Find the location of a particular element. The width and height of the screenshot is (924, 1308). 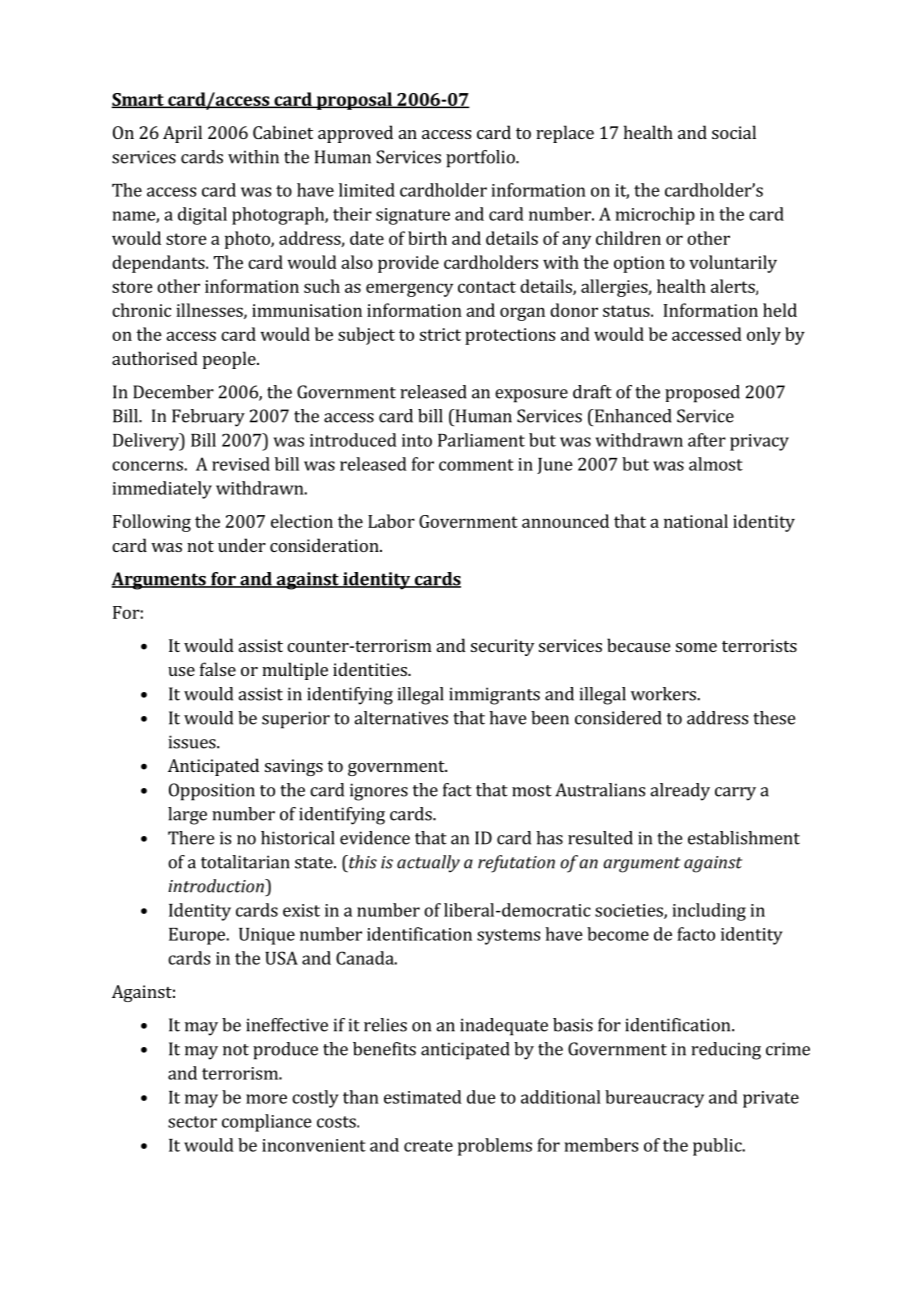

social is located at coordinates (734, 132).
